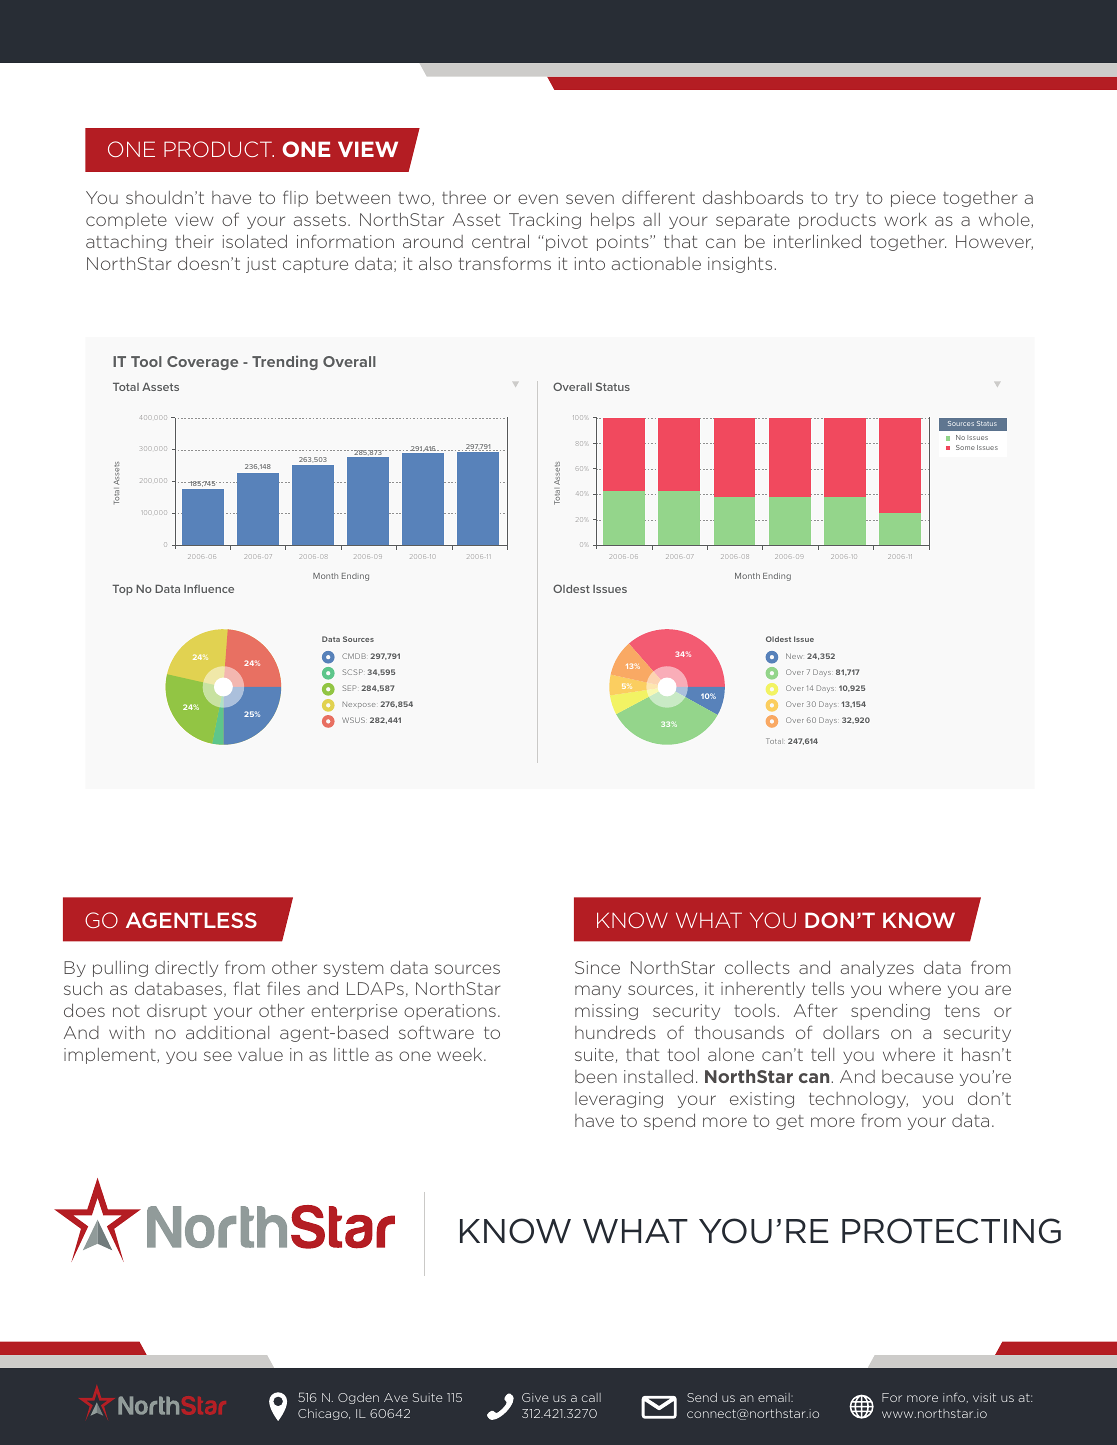  Describe the element at coordinates (905, 219) in the document. I see `work` at that location.
